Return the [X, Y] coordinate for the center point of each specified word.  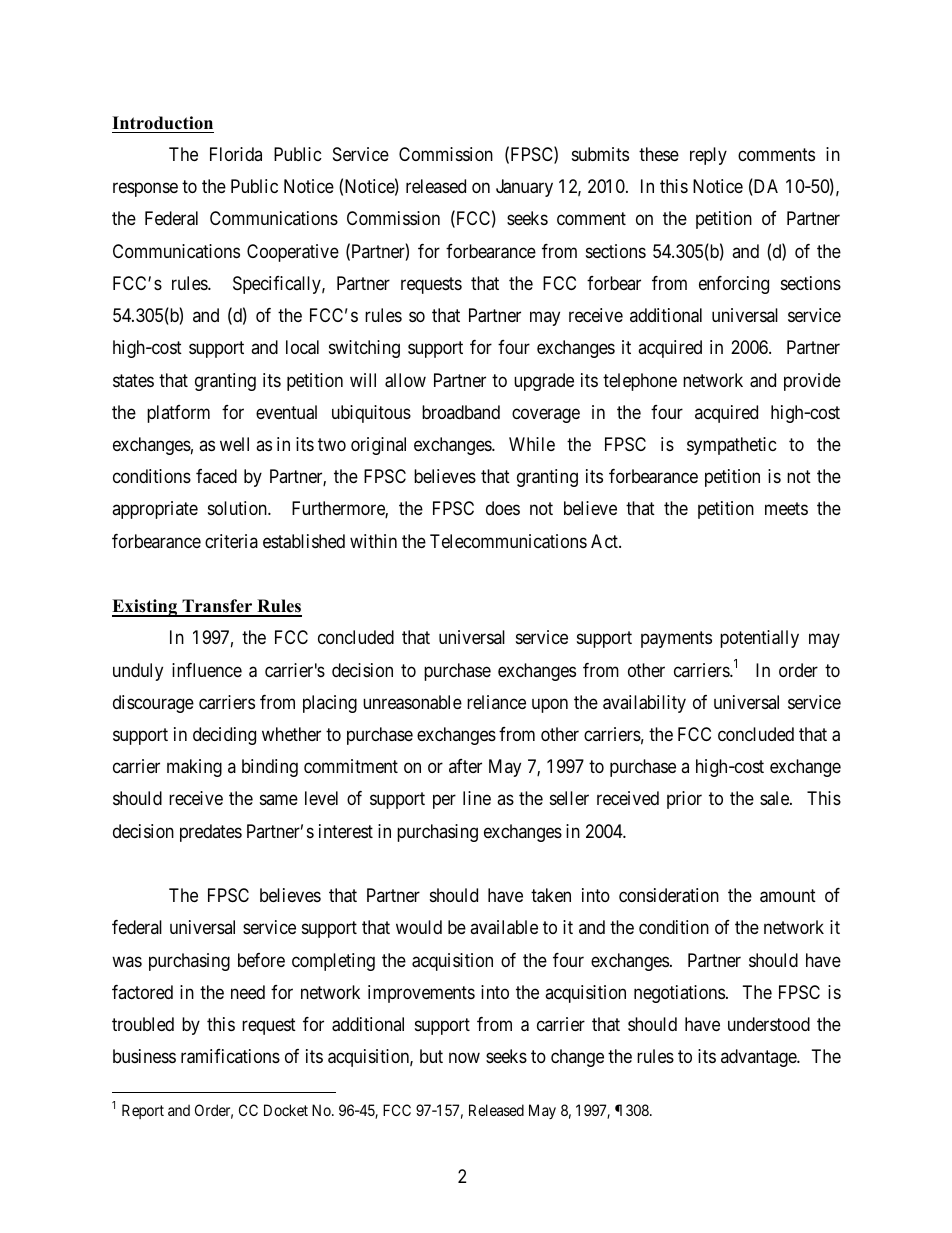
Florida [236, 154]
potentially [759, 639]
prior [684, 800]
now [464, 1058]
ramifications [230, 1056]
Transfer [217, 607]
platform [178, 414]
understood [769, 1024]
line [477, 798]
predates [211, 833]
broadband [461, 412]
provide [812, 382]
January [524, 188]
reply [708, 156]
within [373, 541]
